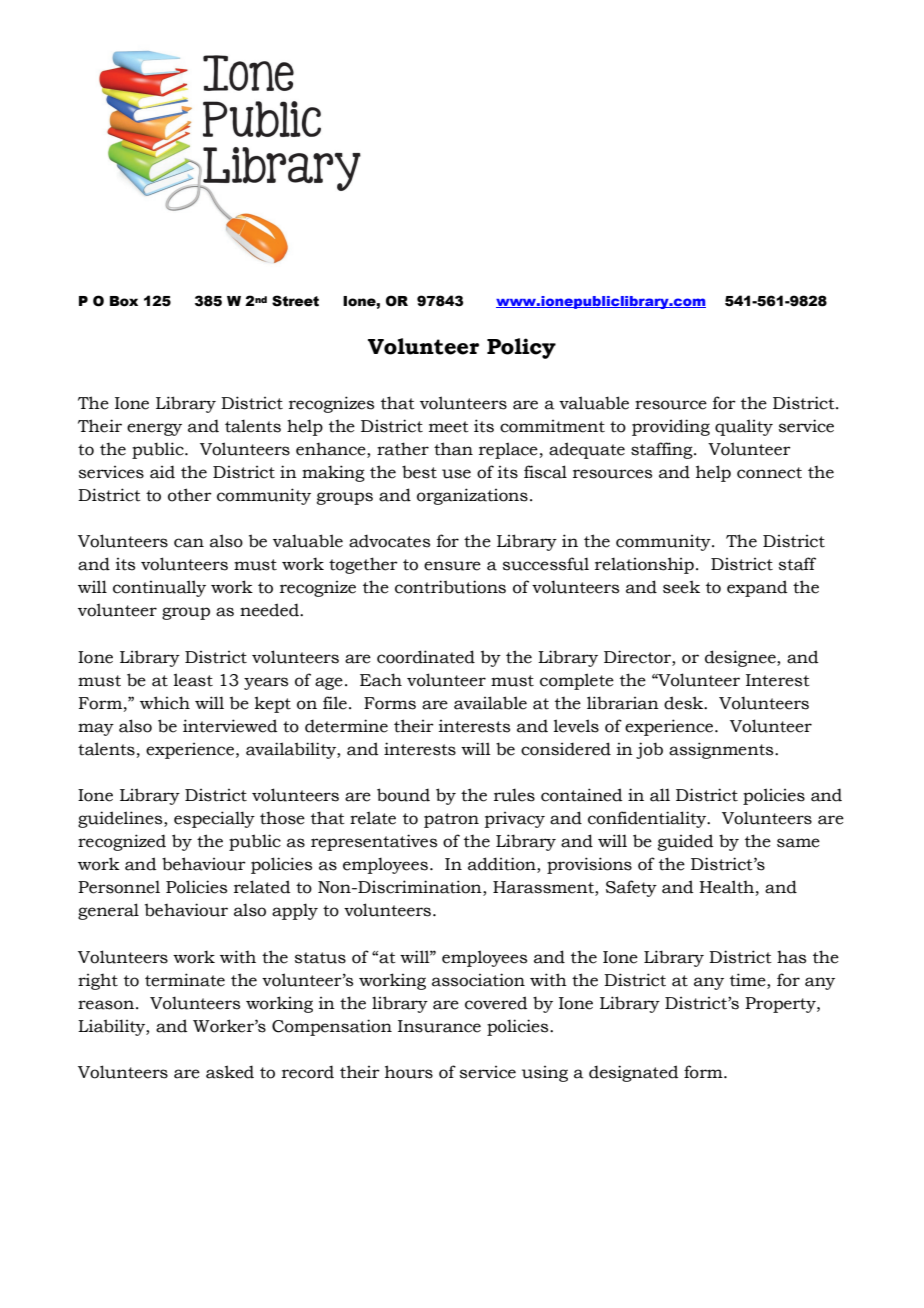 The height and width of the image is (1308, 924). Describe the element at coordinates (726, 887) in the image. I see `Health` at that location.
